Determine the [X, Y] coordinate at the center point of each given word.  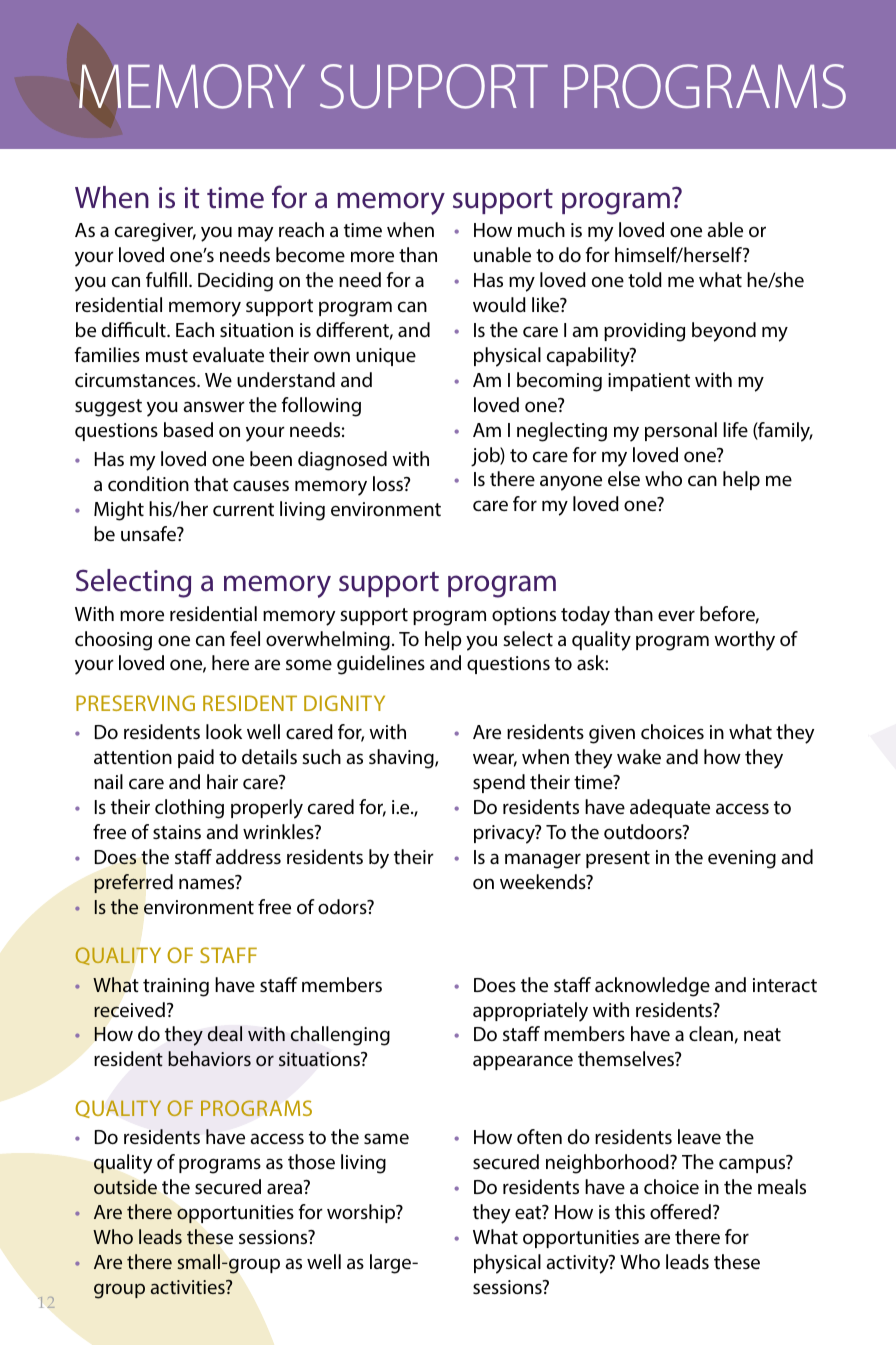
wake [639, 756]
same [386, 1138]
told [645, 279]
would [499, 304]
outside [125, 1186]
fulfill [166, 279]
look [224, 731]
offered [680, 1211]
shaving [402, 759]
